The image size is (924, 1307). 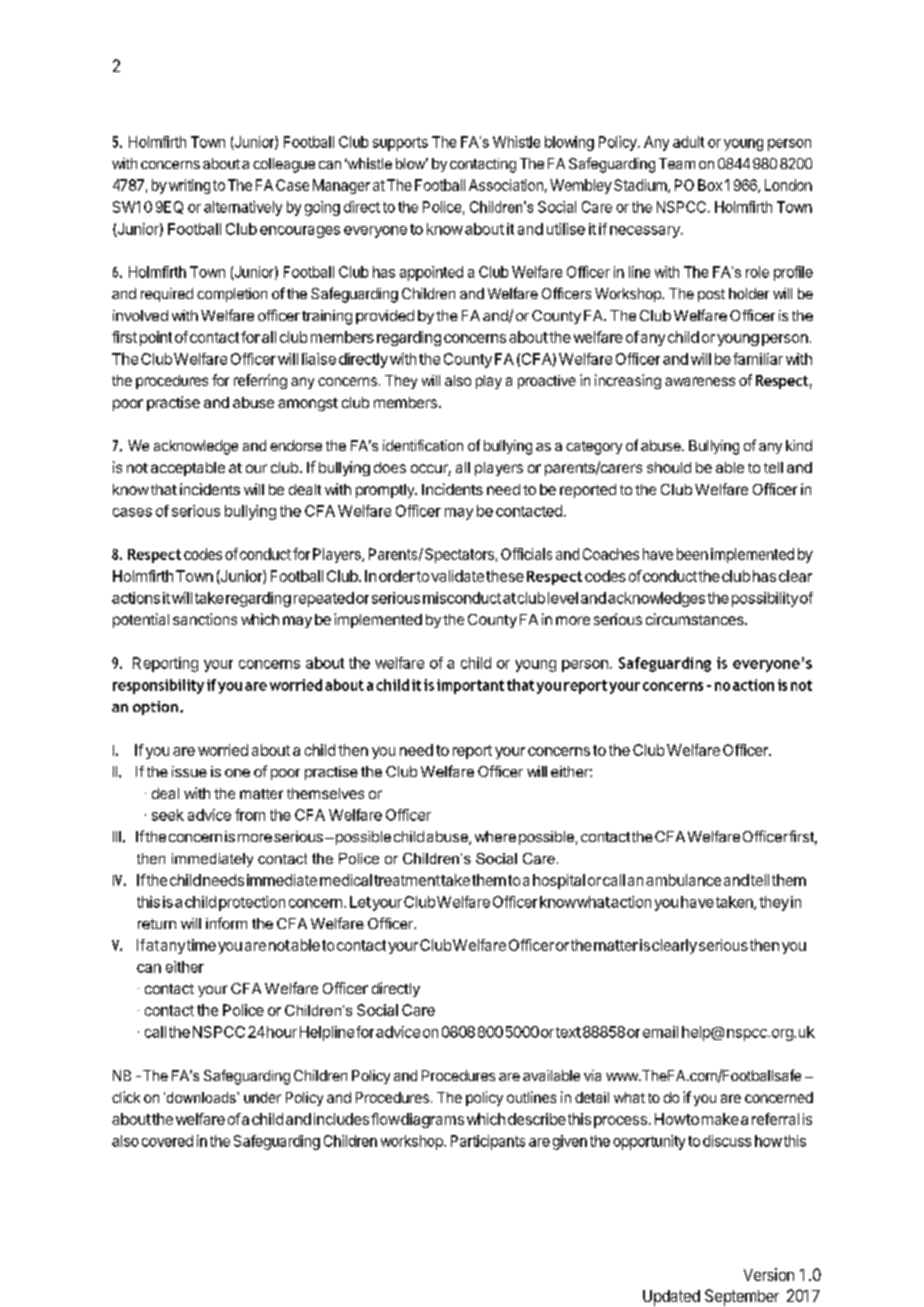 I want to click on identification, so click(x=423, y=445).
